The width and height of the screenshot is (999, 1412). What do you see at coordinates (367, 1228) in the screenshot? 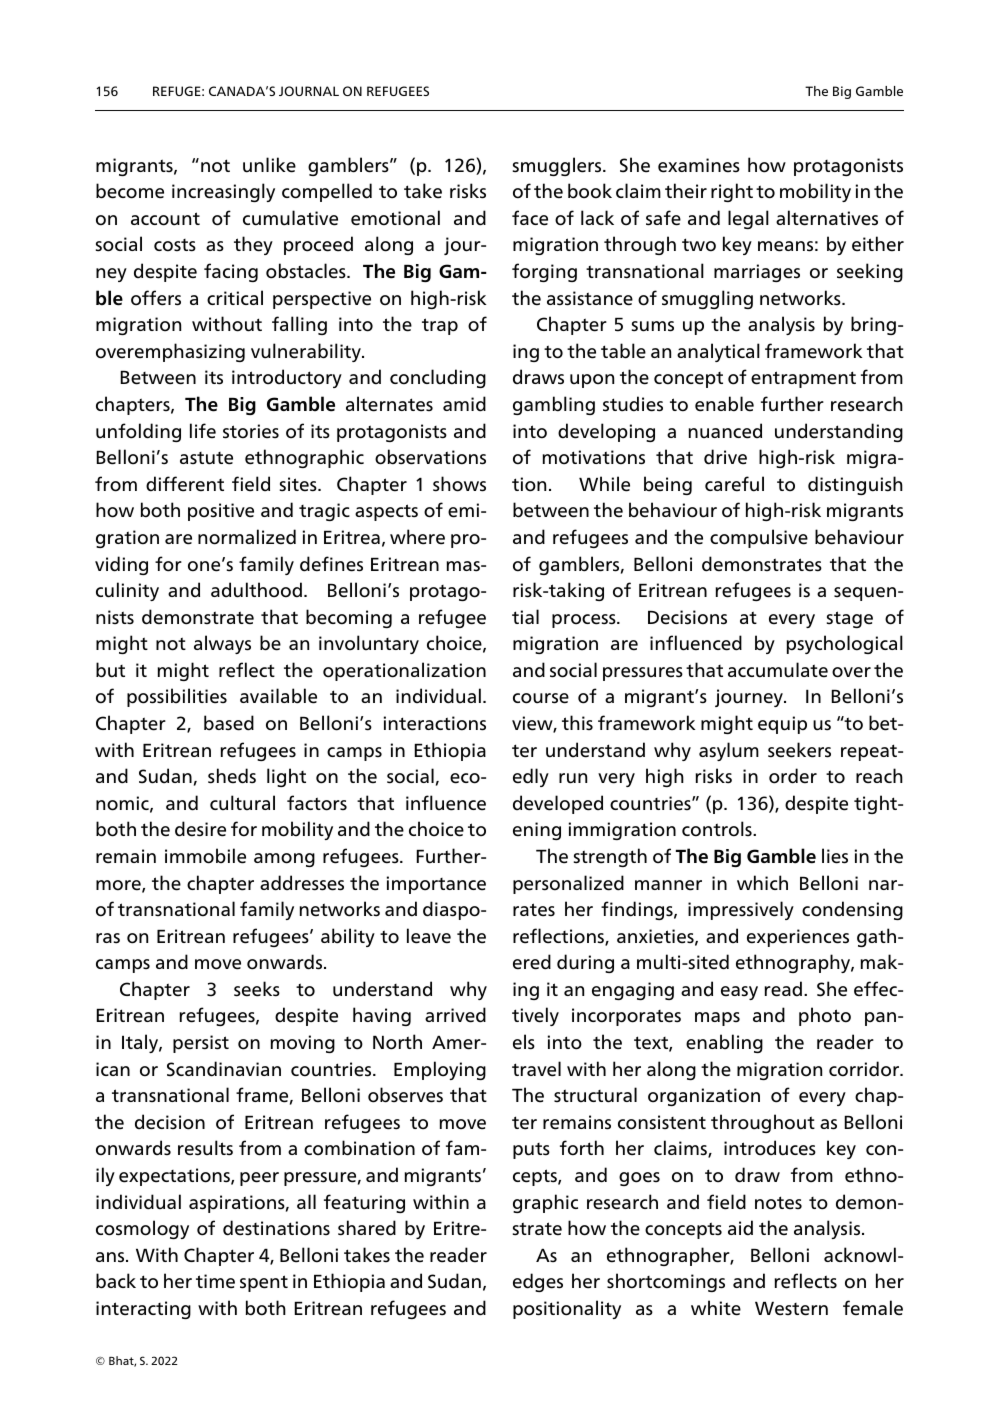
I see `shared` at bounding box center [367, 1228].
